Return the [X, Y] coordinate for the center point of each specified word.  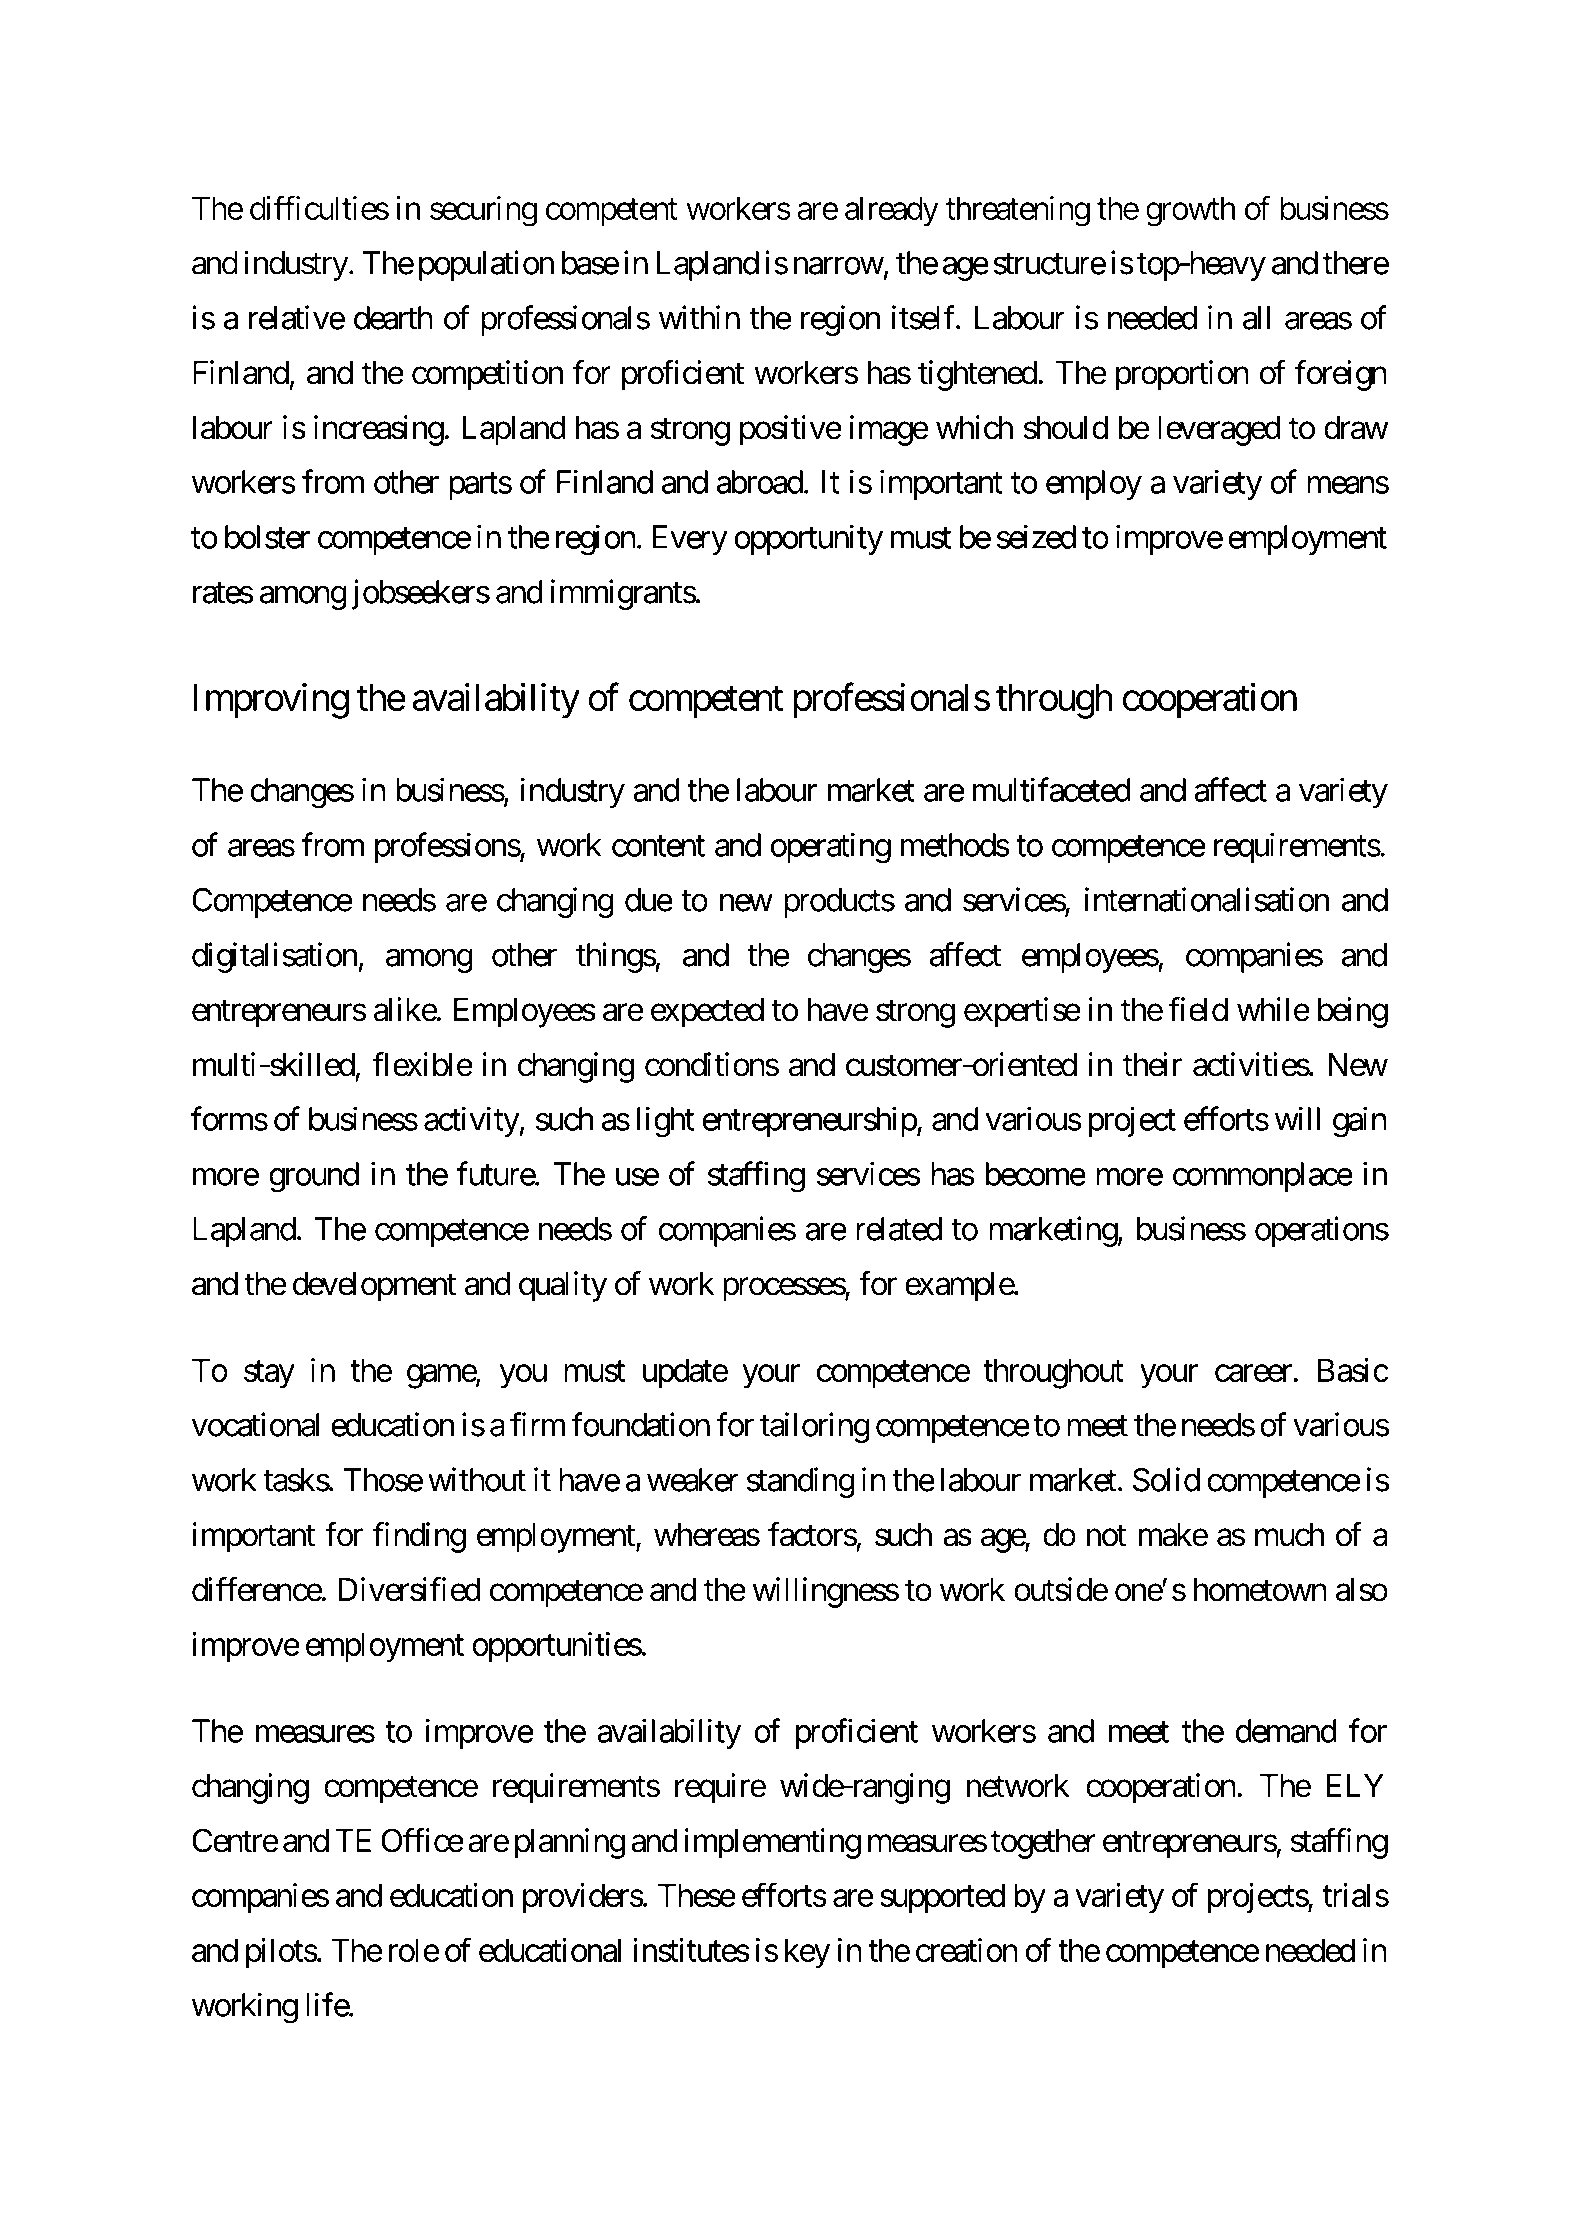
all [1256, 318]
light [665, 1122]
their [1152, 1064]
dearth [393, 318]
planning [570, 1843]
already [892, 211]
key [807, 1953]
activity [472, 1121]
